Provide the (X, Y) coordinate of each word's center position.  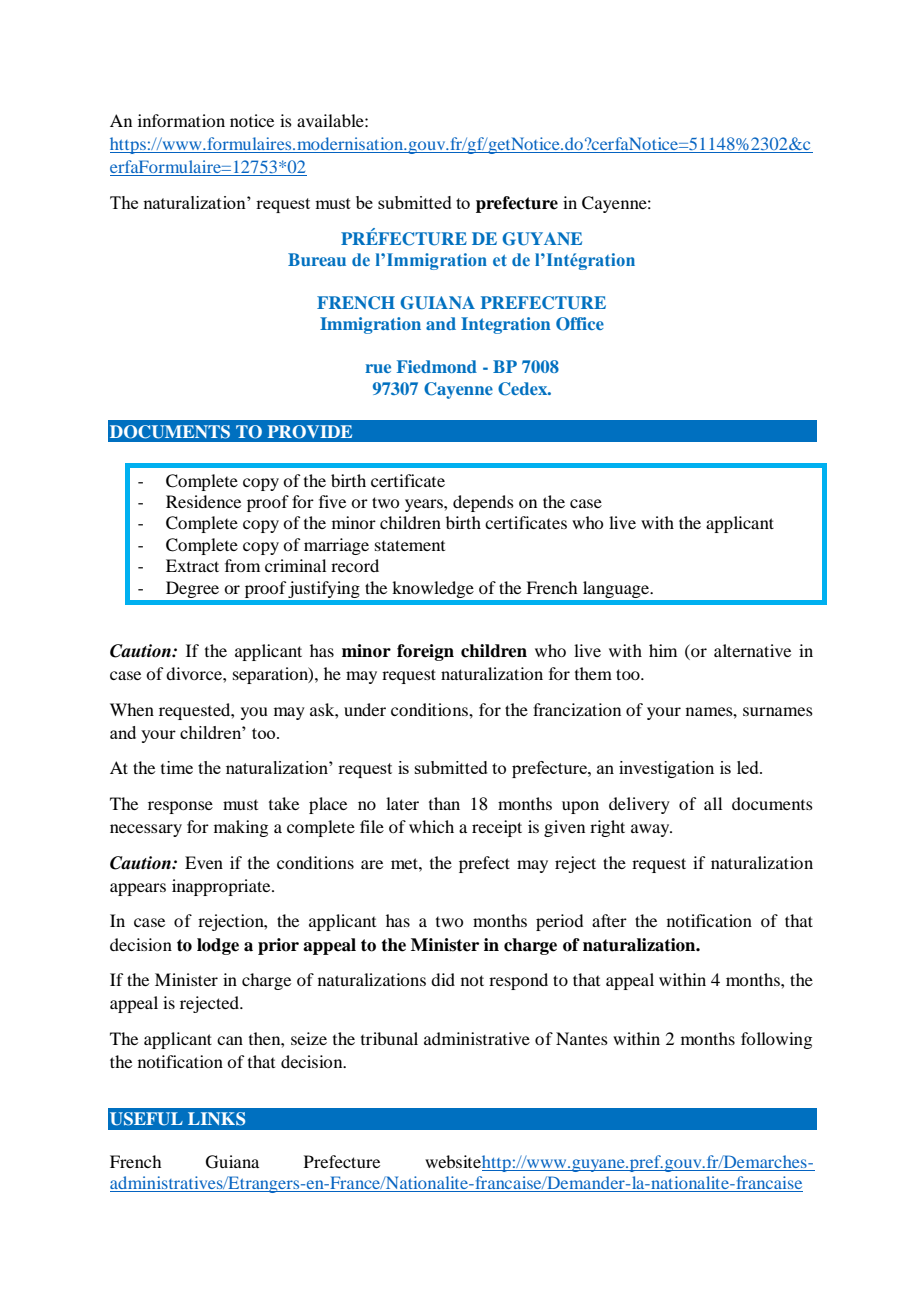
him (663, 650)
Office (580, 324)
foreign (425, 652)
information (181, 120)
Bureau (317, 259)
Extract (192, 565)
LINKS (216, 1119)
